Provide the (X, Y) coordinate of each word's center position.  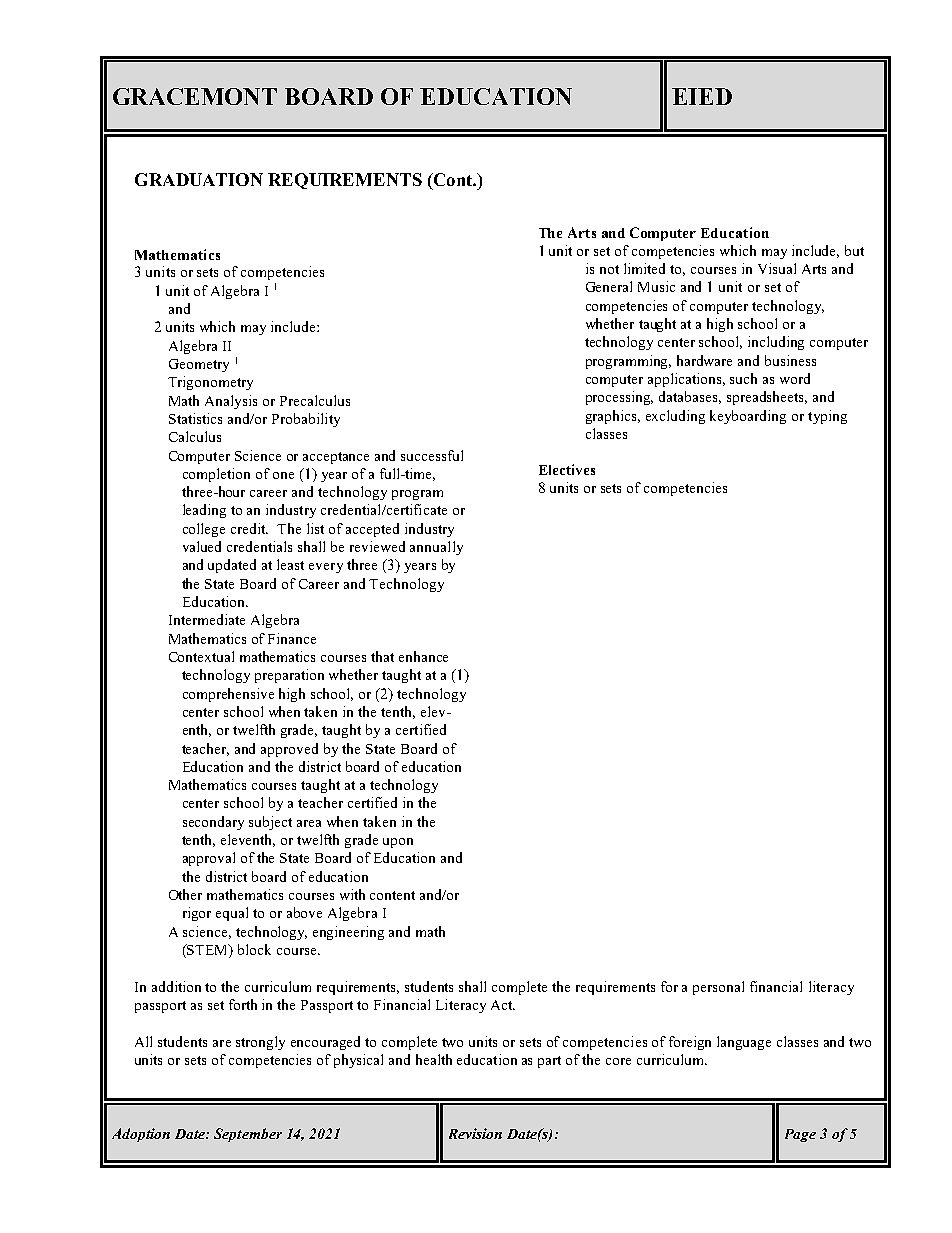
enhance (423, 656)
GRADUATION (199, 179)
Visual (777, 268)
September (248, 1135)
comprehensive (228, 695)
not (609, 269)
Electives (567, 469)
